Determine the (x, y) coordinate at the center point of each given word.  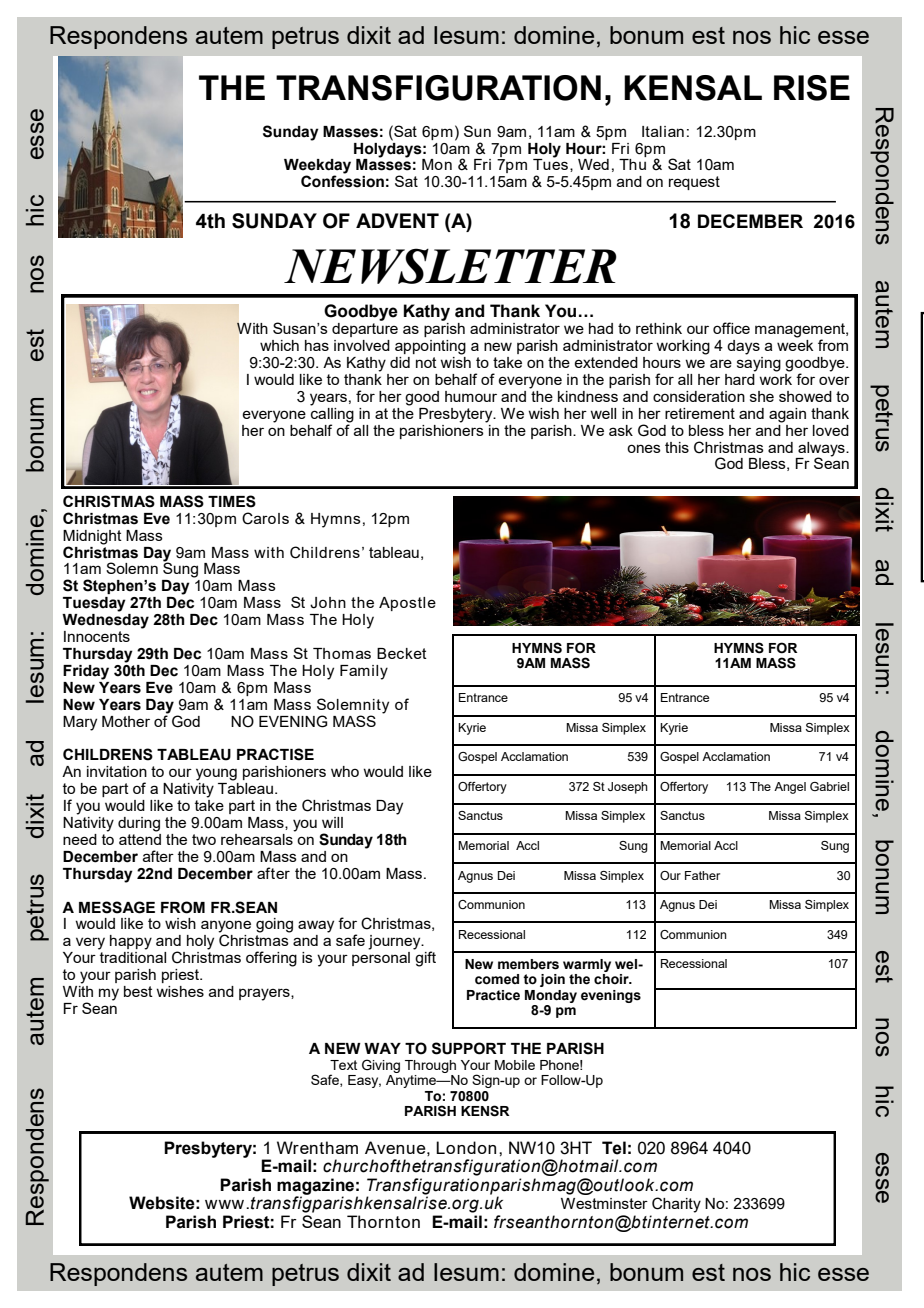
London (466, 1147)
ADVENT (397, 220)
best (138, 991)
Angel (790, 788)
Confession (342, 180)
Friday (86, 672)
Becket (402, 653)
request (694, 183)
